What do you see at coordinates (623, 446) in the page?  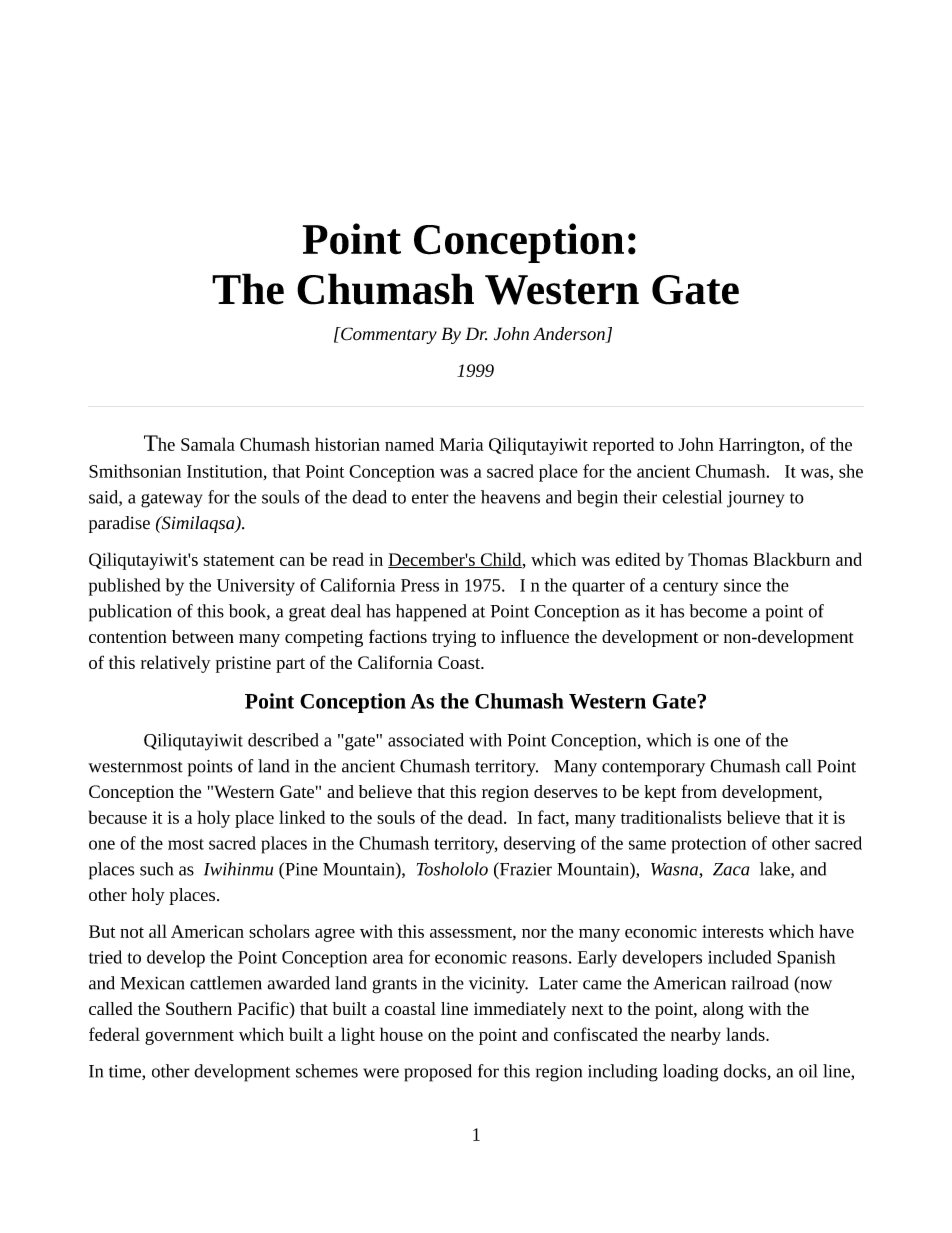 I see `reported` at bounding box center [623, 446].
